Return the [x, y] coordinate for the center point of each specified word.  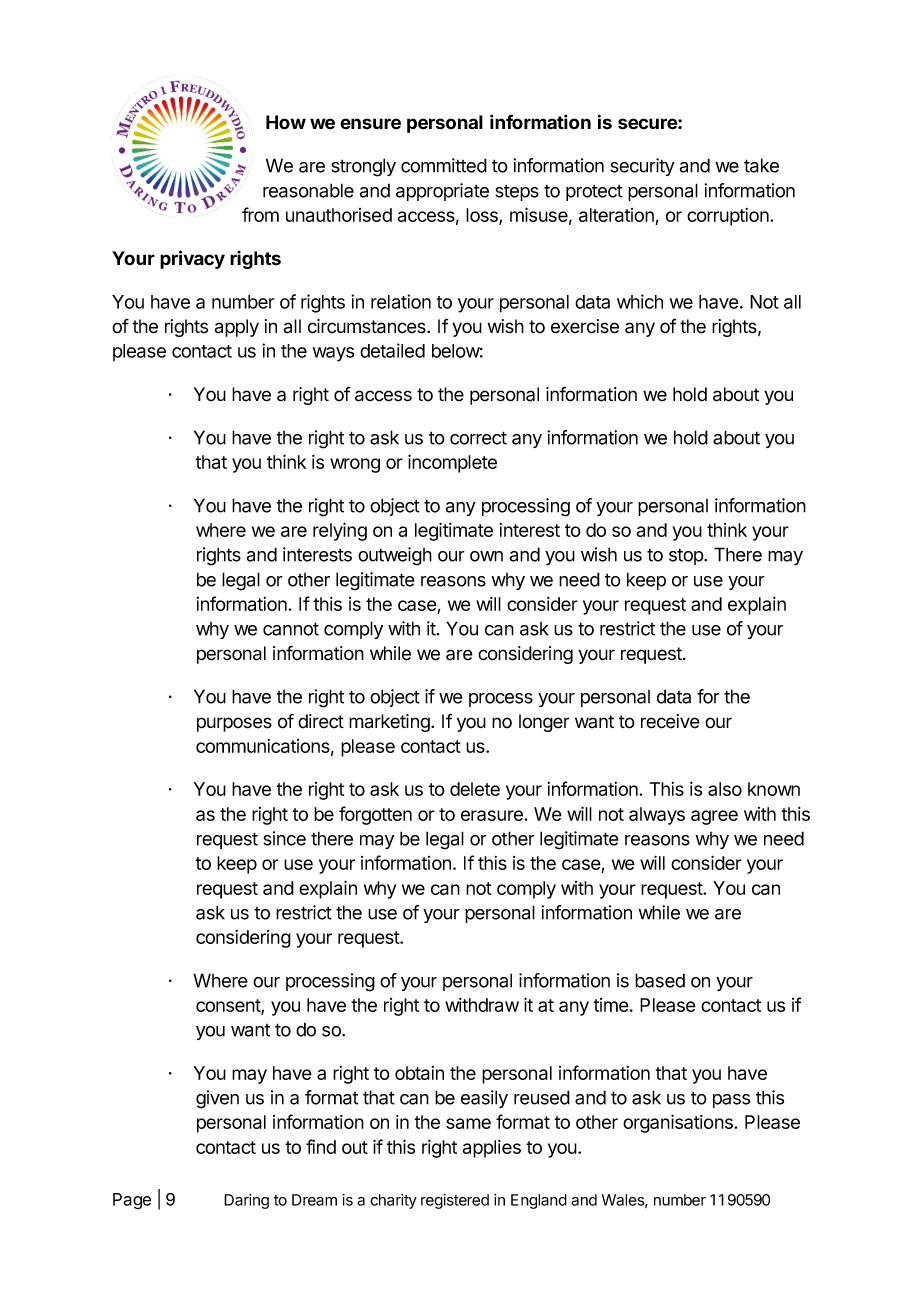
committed [444, 165]
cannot [291, 629]
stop [687, 556]
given [217, 1099]
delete [475, 789]
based [660, 980]
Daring [246, 1201]
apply [237, 328]
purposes [234, 724]
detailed [392, 350]
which [640, 301]
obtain [419, 1073]
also [725, 789]
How [286, 122]
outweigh [395, 556]
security [642, 167]
